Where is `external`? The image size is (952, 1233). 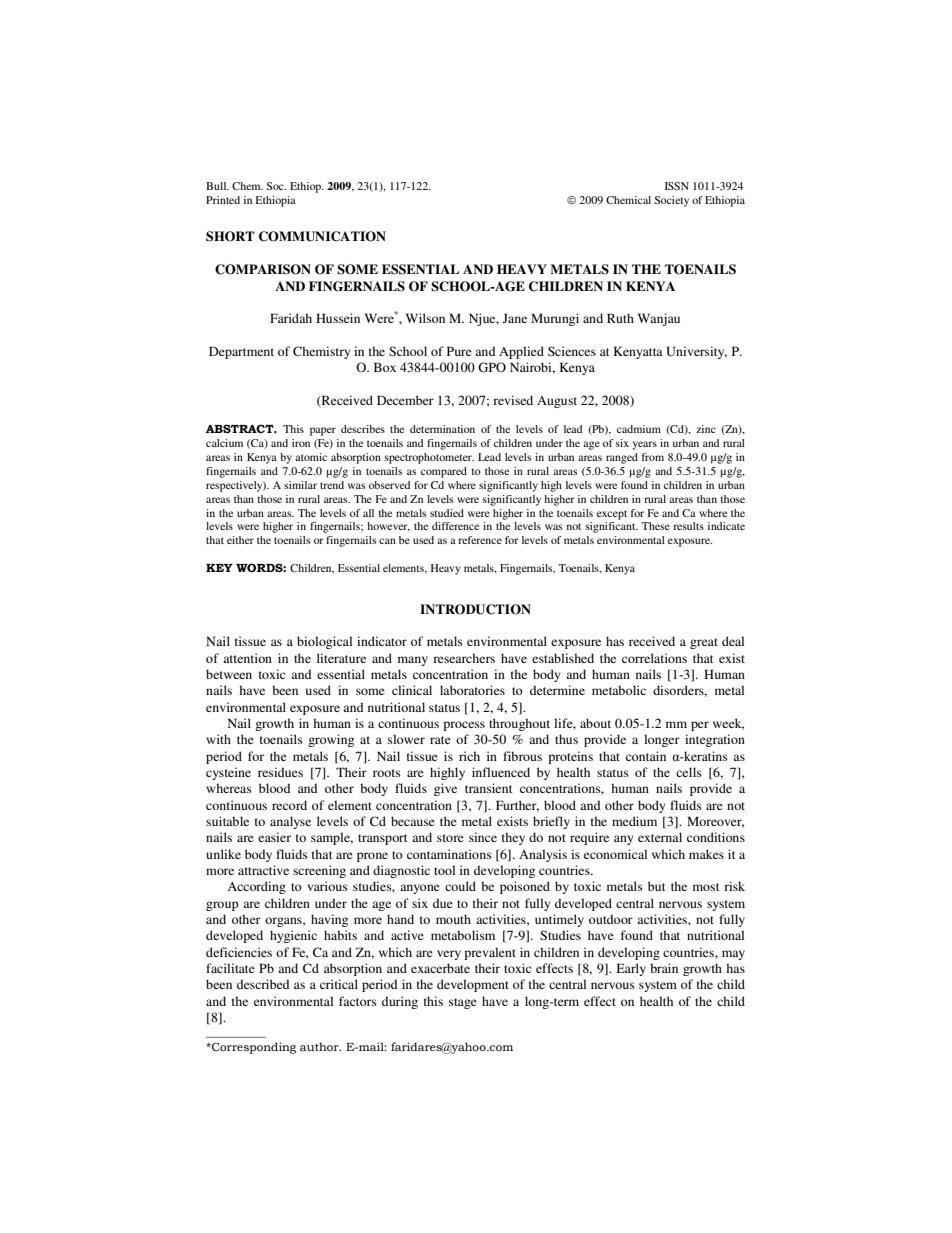 external is located at coordinates (660, 837).
